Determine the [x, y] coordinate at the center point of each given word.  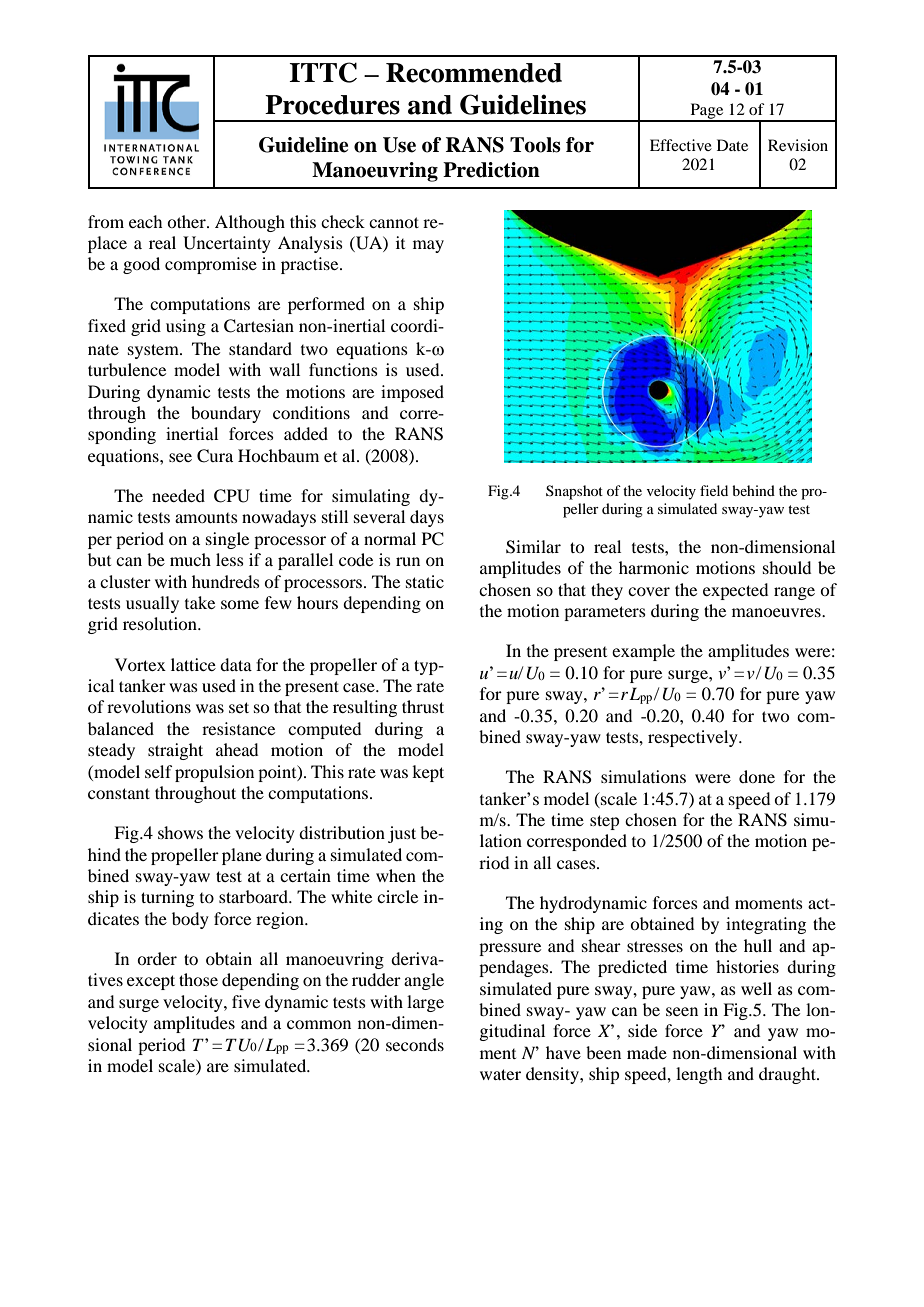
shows [180, 832]
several [379, 516]
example [643, 652]
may [428, 246]
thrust [423, 706]
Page [707, 112]
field [714, 490]
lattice [193, 664]
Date [732, 145]
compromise [211, 265]
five [246, 1001]
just [402, 834]
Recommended [474, 73]
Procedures [332, 105]
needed [178, 495]
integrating [766, 925]
